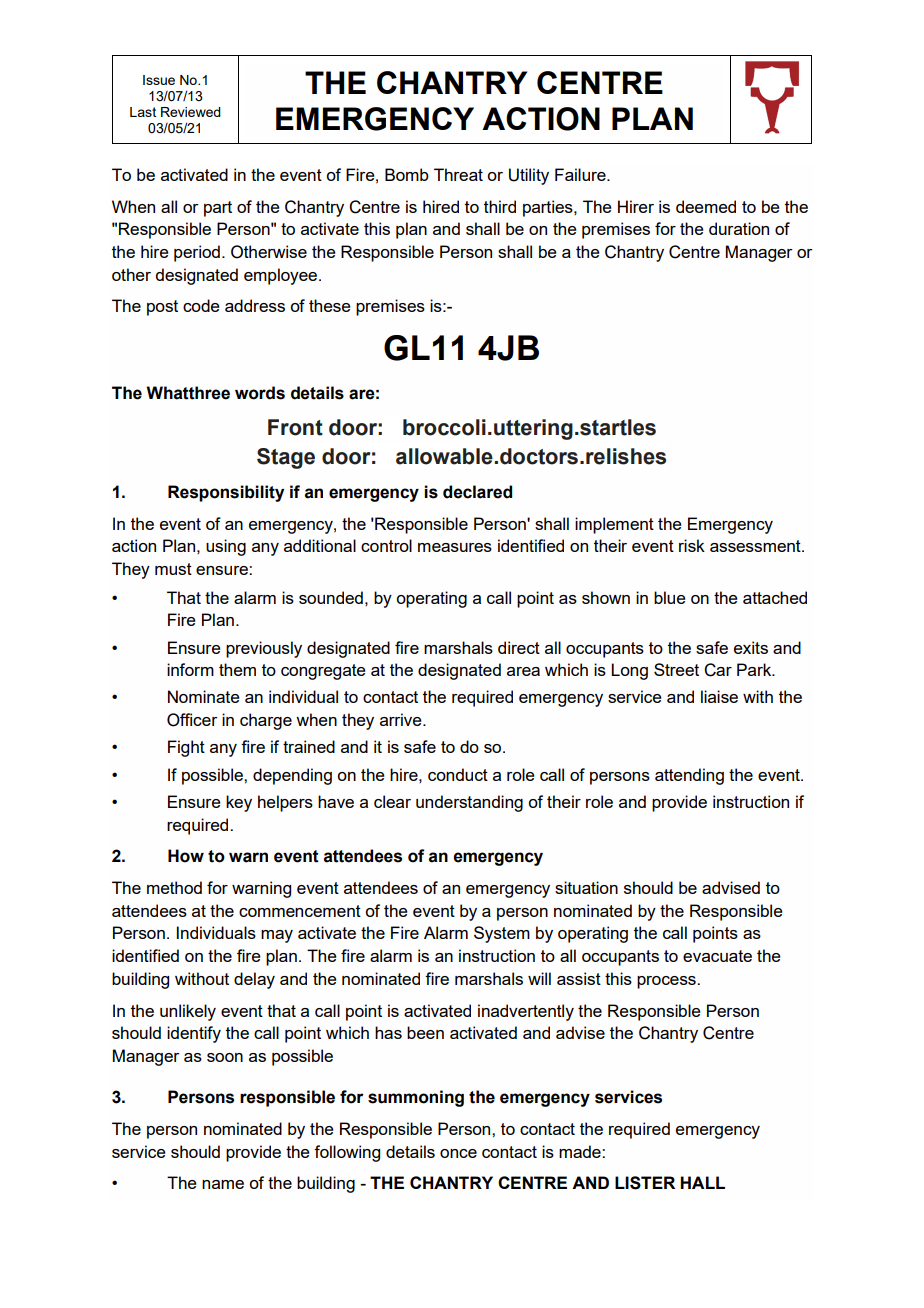 This page has height=1308, width=924. What do you see at coordinates (692, 545) in the page?
I see `risk` at bounding box center [692, 545].
